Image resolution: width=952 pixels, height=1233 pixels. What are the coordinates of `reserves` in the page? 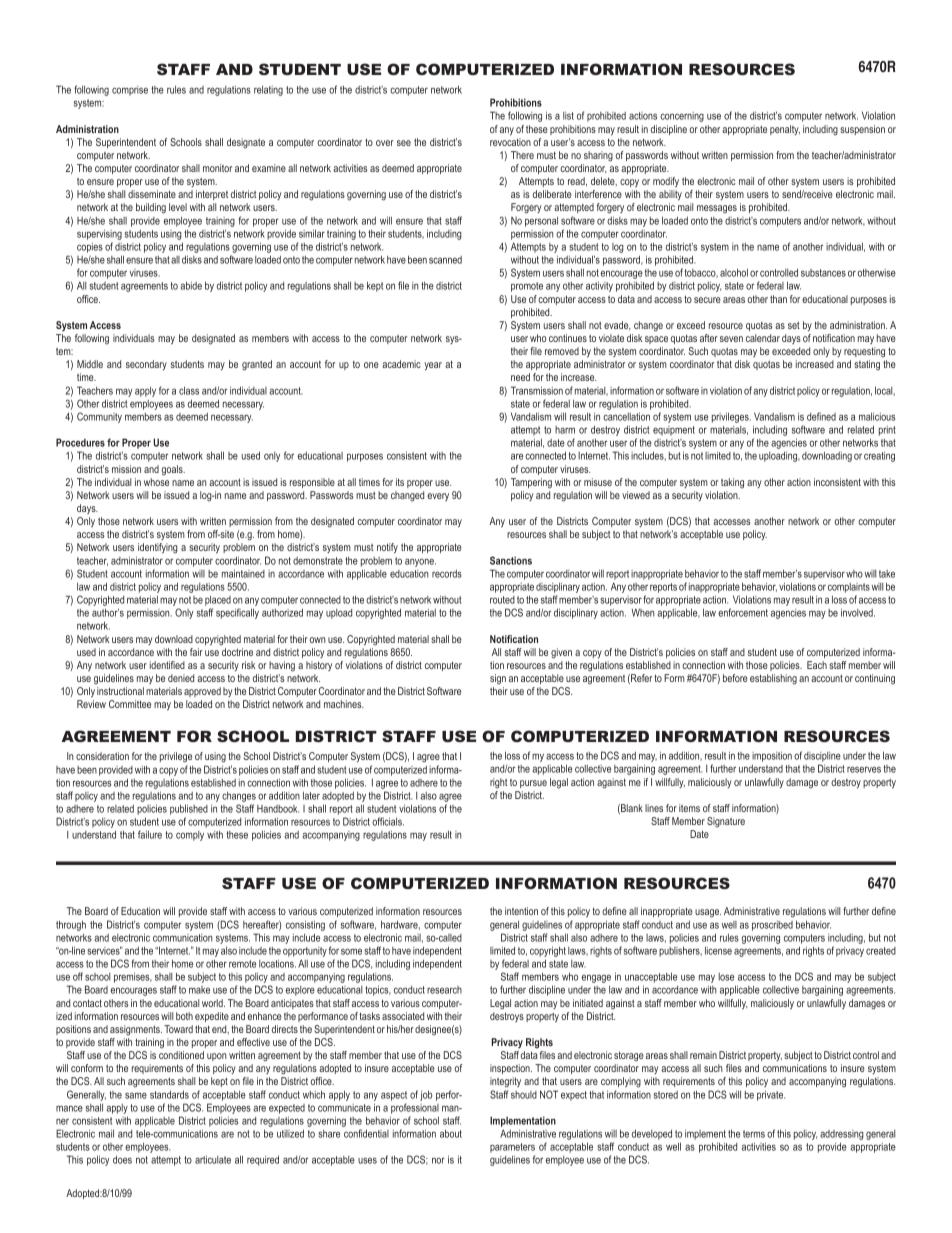 It's located at (864, 769).
